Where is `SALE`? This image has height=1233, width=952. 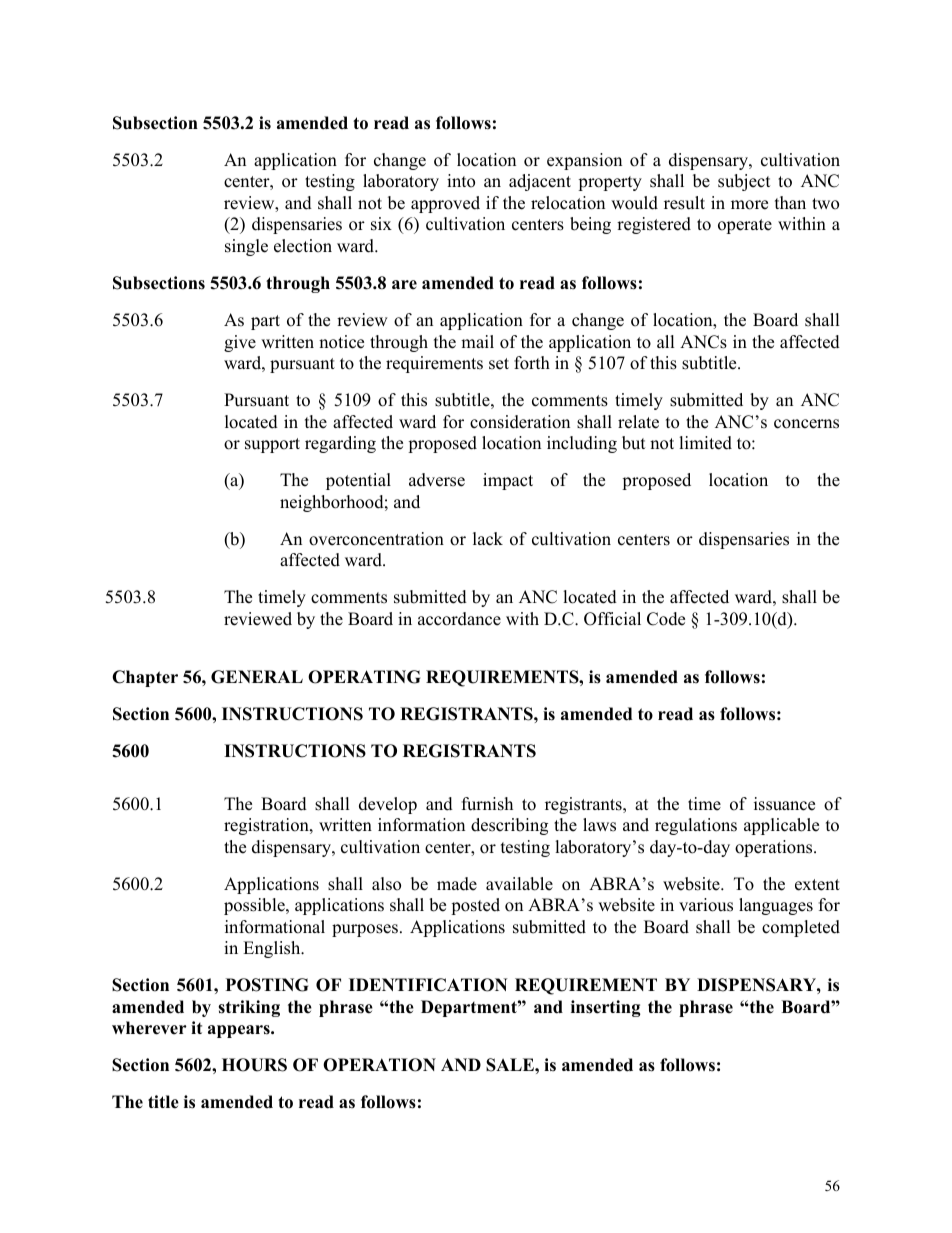 SALE is located at coordinates (511, 1065).
